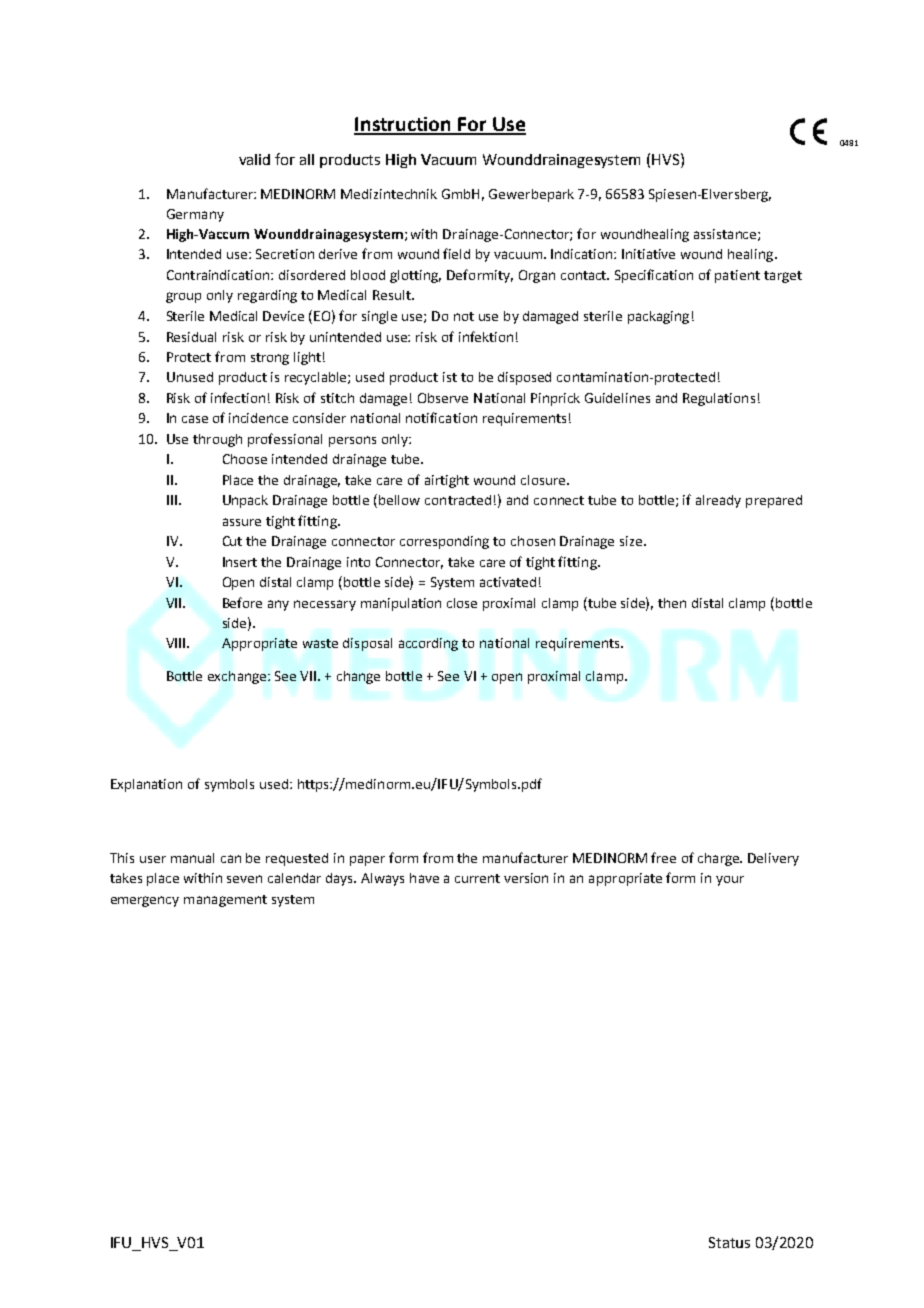 This page has height=1308, width=924. I want to click on Initiative, so click(648, 254).
